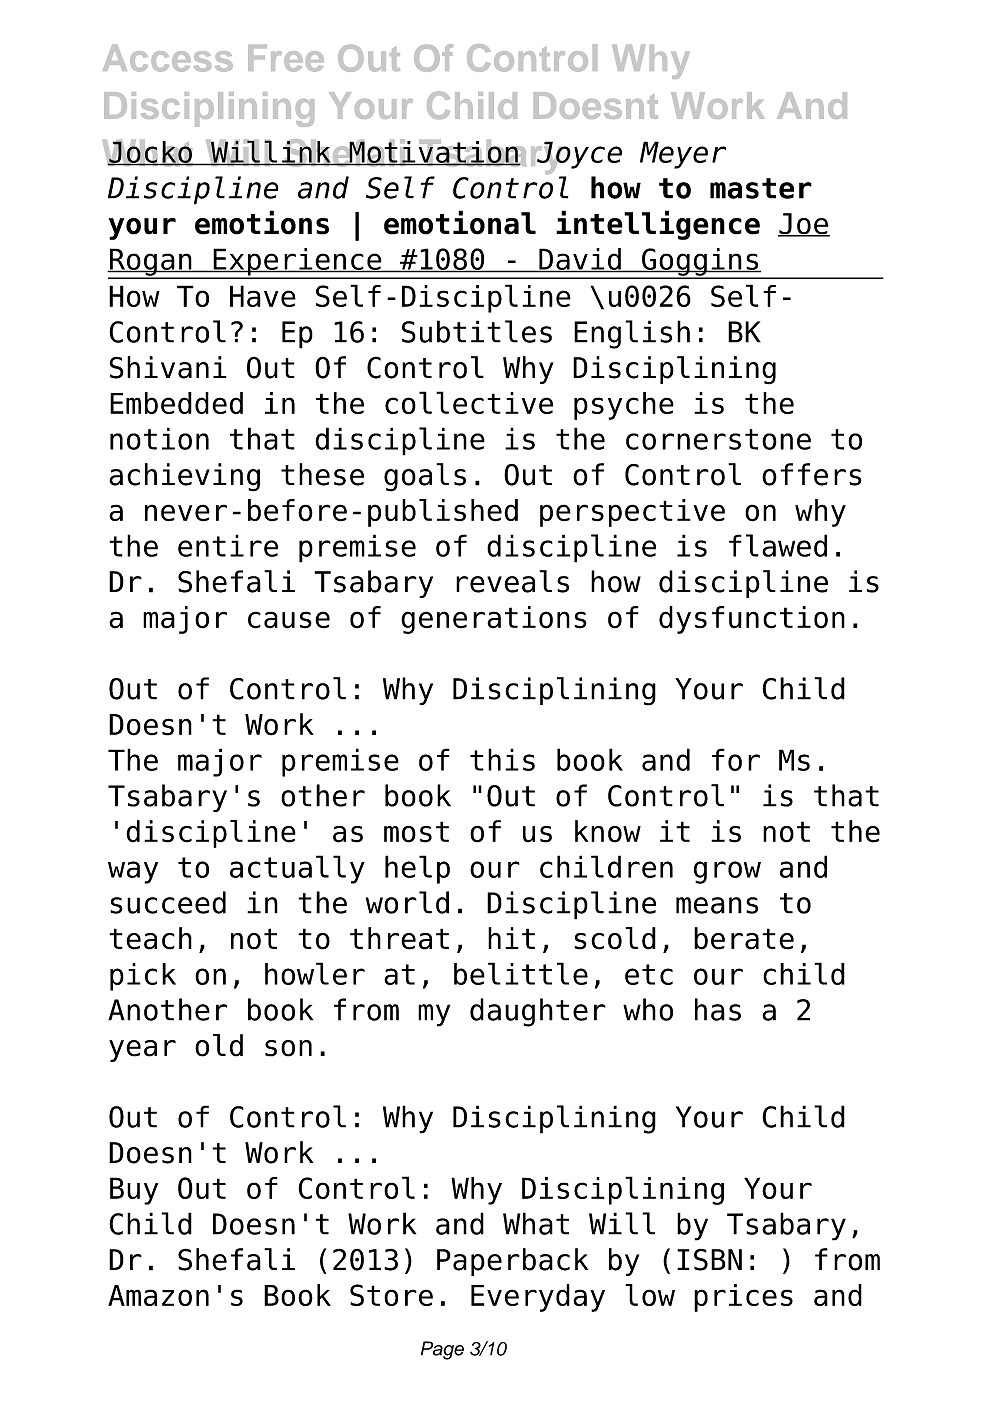  What do you see at coordinates (511, 938) in the screenshot?
I see `hit` at bounding box center [511, 938].
